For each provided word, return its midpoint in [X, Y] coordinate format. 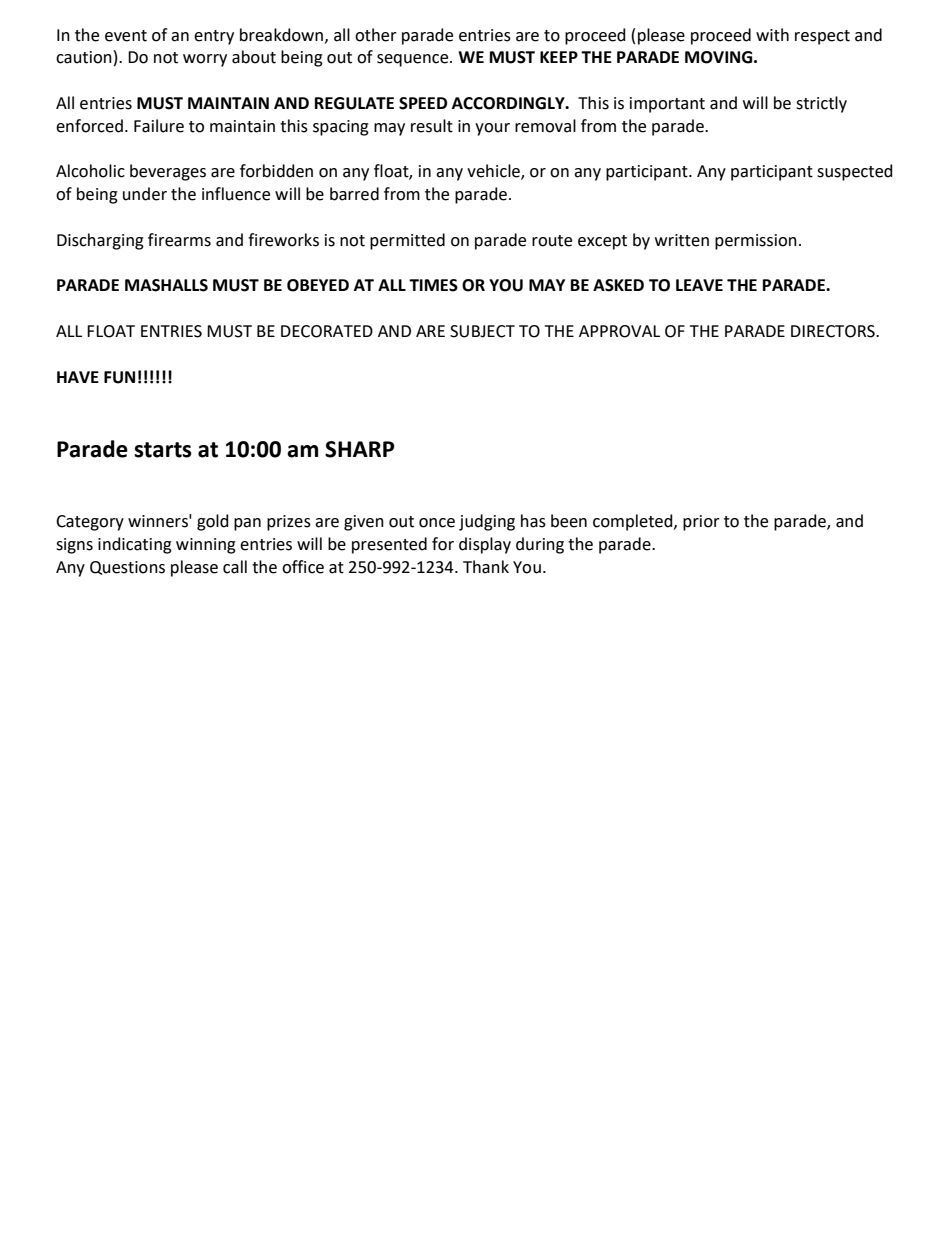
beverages [168, 172]
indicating [135, 545]
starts [163, 450]
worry [205, 60]
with [772, 35]
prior [701, 523]
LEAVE [699, 285]
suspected [855, 172]
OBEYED [318, 285]
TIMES [433, 285]
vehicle [494, 172]
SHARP [360, 449]
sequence [414, 60]
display [485, 545]
